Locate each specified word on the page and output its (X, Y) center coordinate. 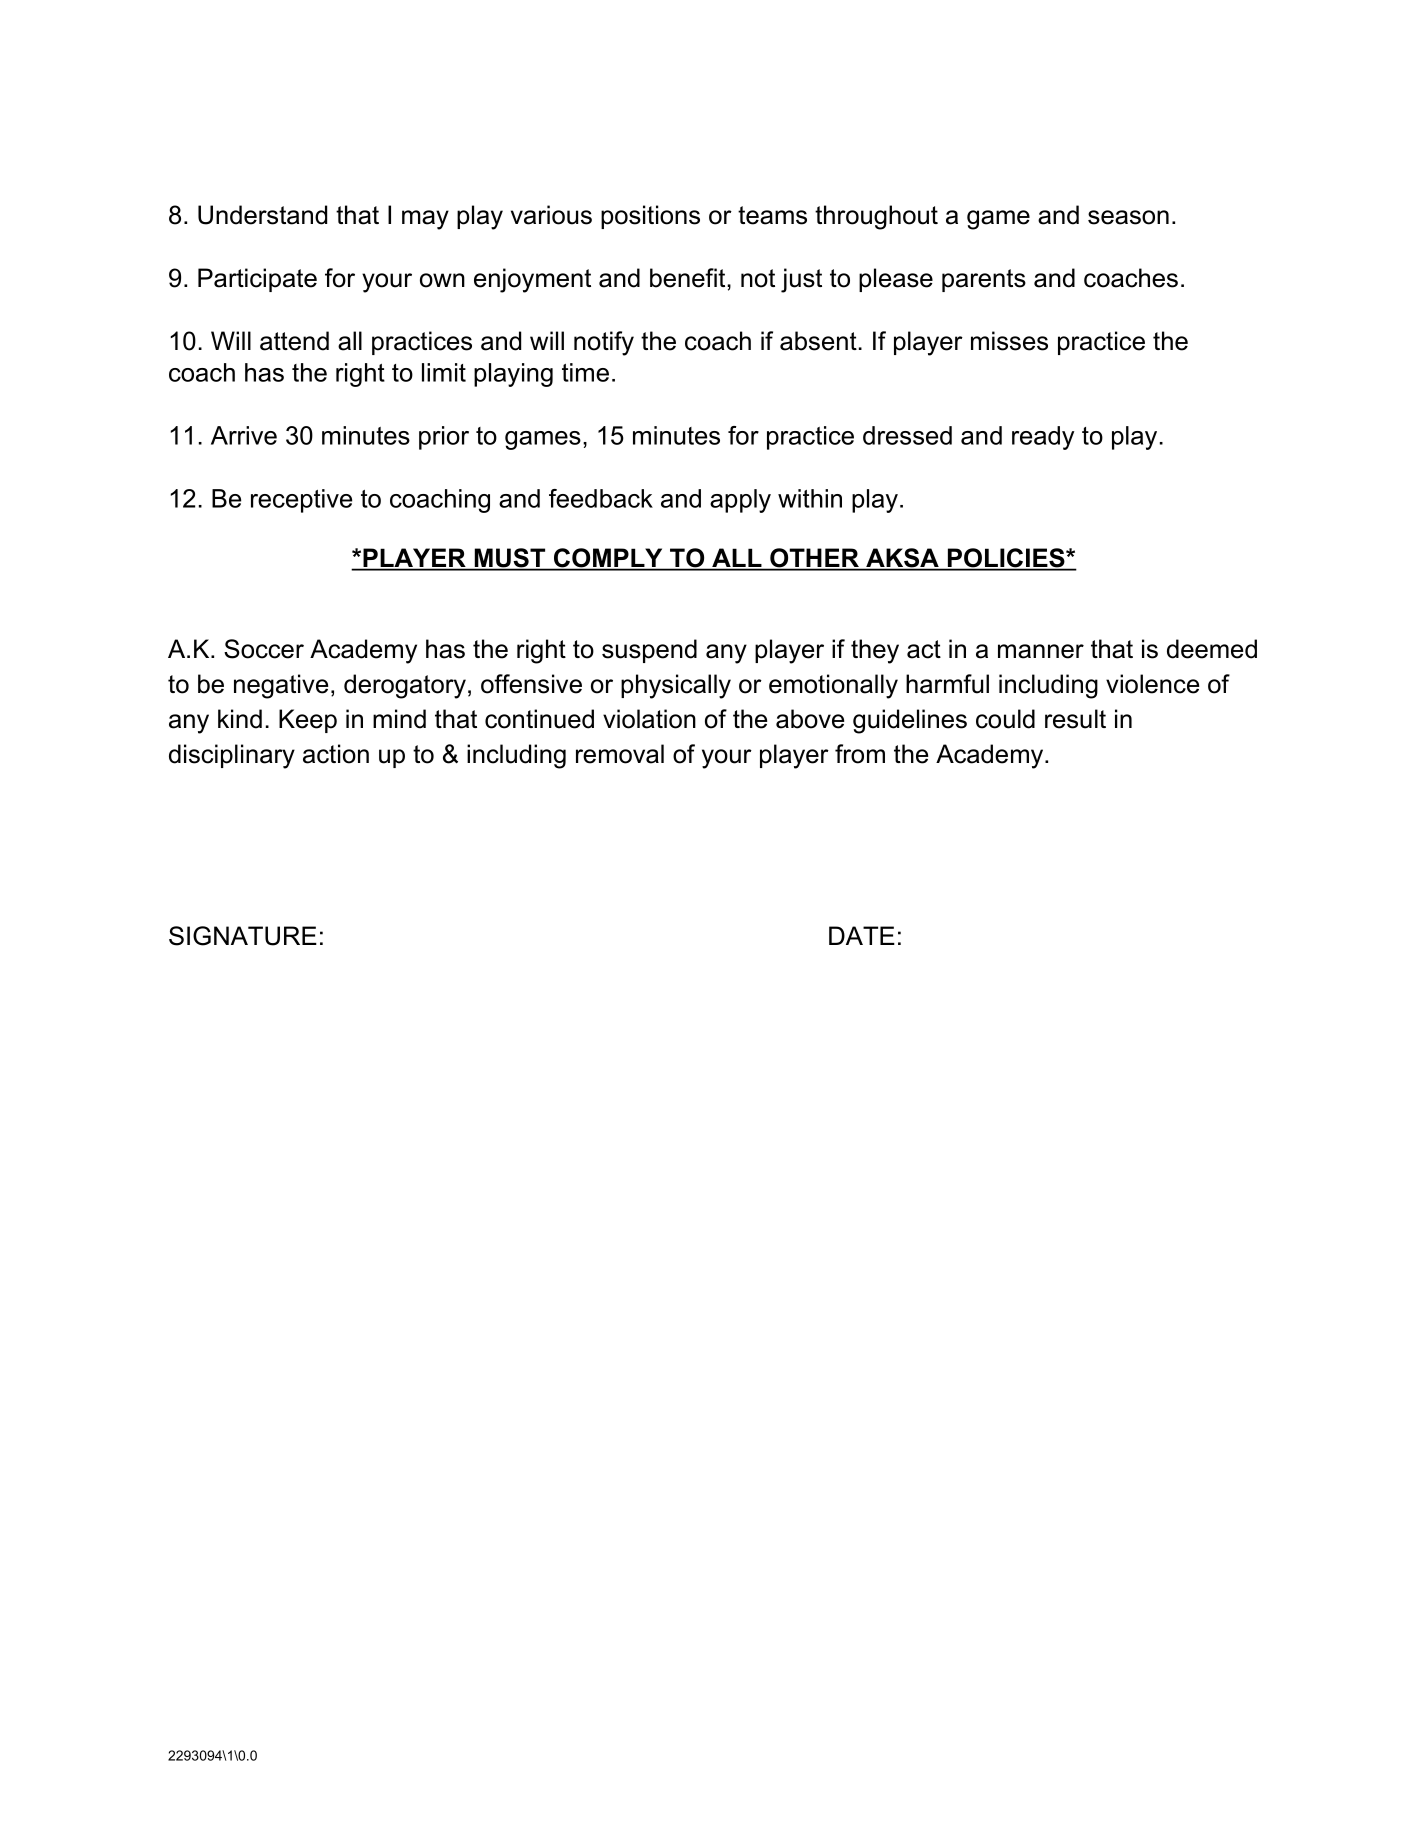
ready (1043, 438)
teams (772, 215)
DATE (862, 935)
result (1075, 719)
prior (444, 438)
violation (649, 719)
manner (1041, 651)
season (1128, 217)
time (585, 372)
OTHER (814, 559)
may (425, 220)
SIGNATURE (243, 936)
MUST (509, 559)
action (336, 754)
